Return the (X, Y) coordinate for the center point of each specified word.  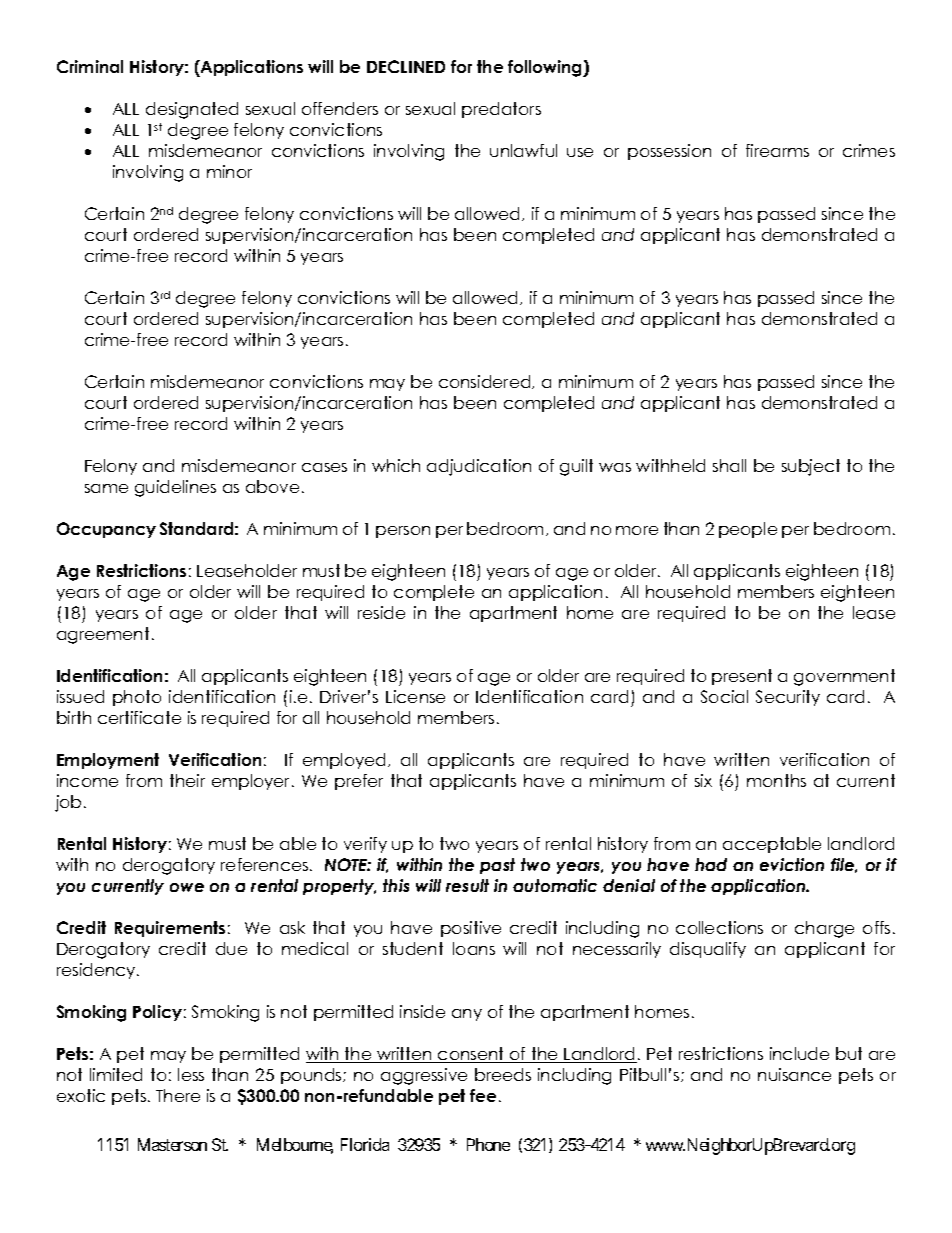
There (178, 1095)
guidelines (175, 488)
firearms (777, 150)
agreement (103, 635)
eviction (792, 864)
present (742, 677)
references (266, 864)
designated (192, 110)
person (403, 532)
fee (483, 1095)
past (497, 866)
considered (486, 382)
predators (501, 110)
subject (811, 467)
